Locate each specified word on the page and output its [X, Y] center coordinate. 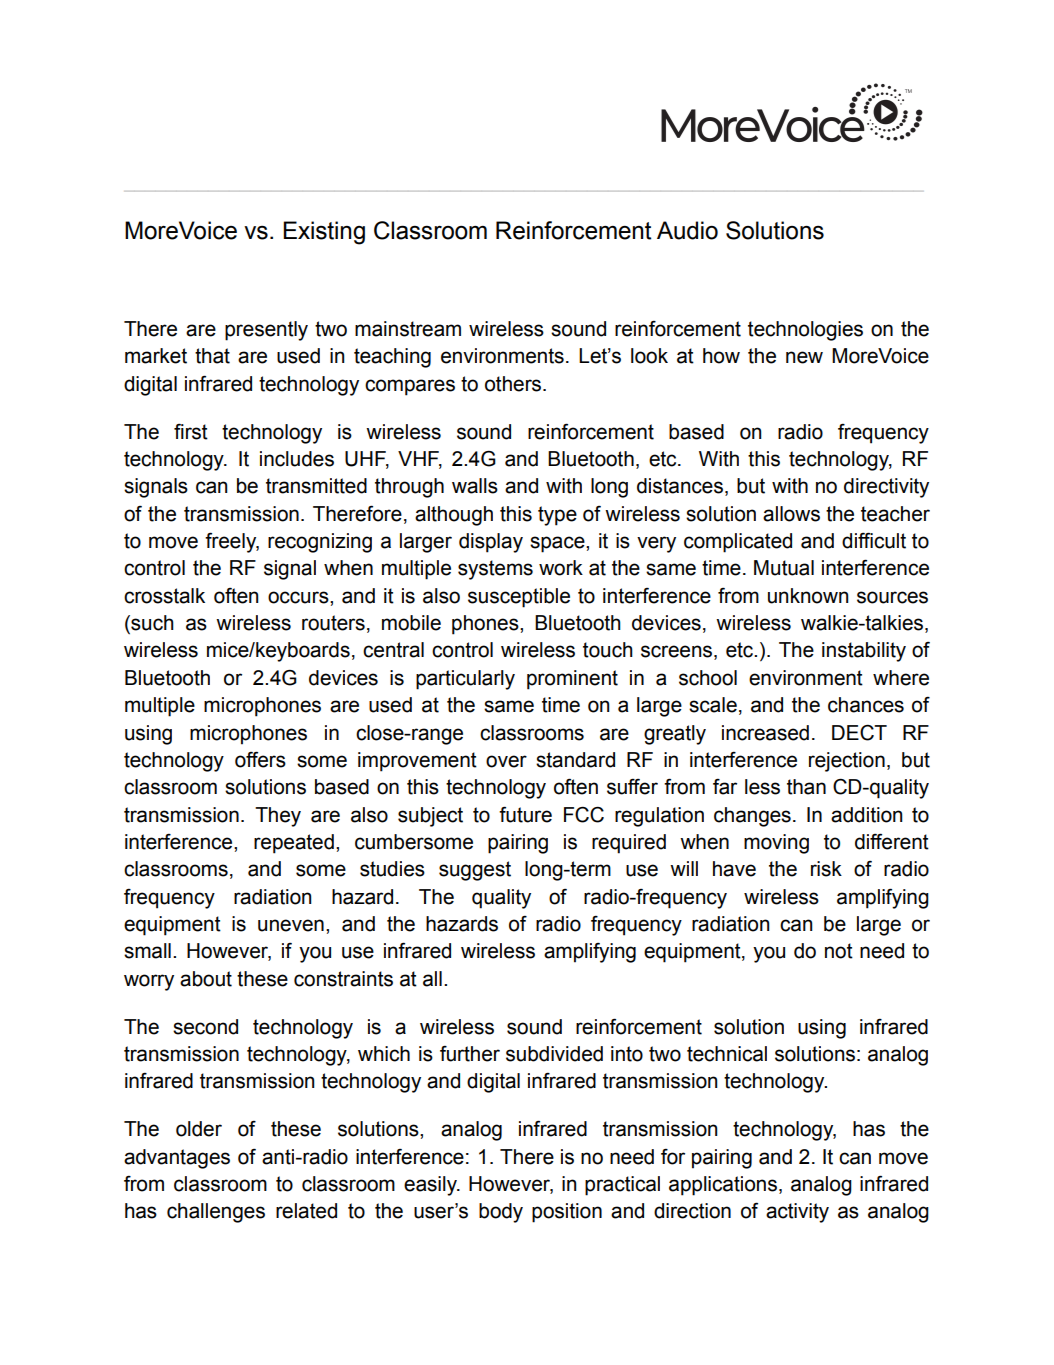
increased [765, 733]
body [501, 1213]
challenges [216, 1213]
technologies [805, 331]
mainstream [408, 329]
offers [260, 759]
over [506, 761]
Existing [324, 233]
